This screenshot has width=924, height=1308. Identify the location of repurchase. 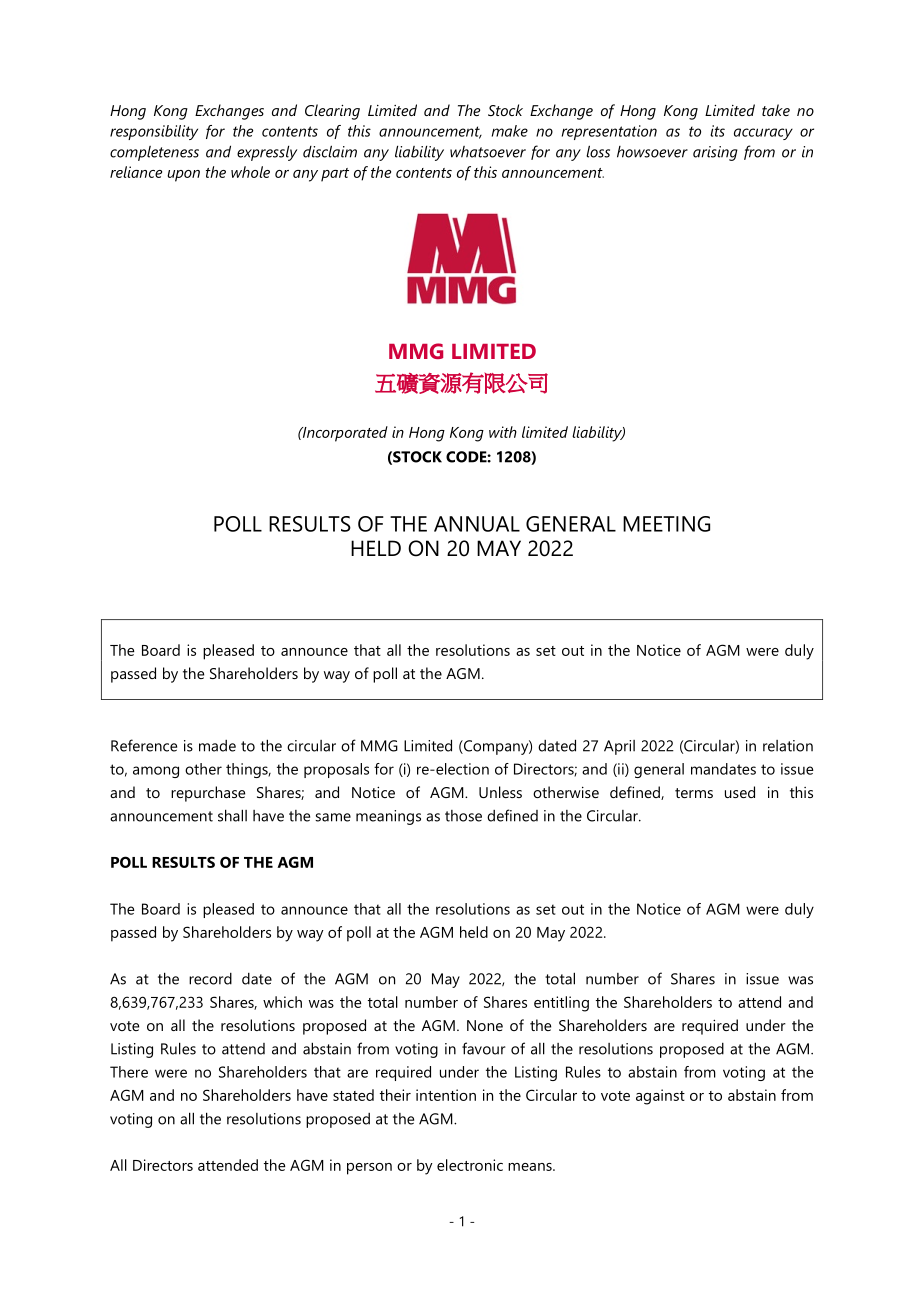
(208, 794).
